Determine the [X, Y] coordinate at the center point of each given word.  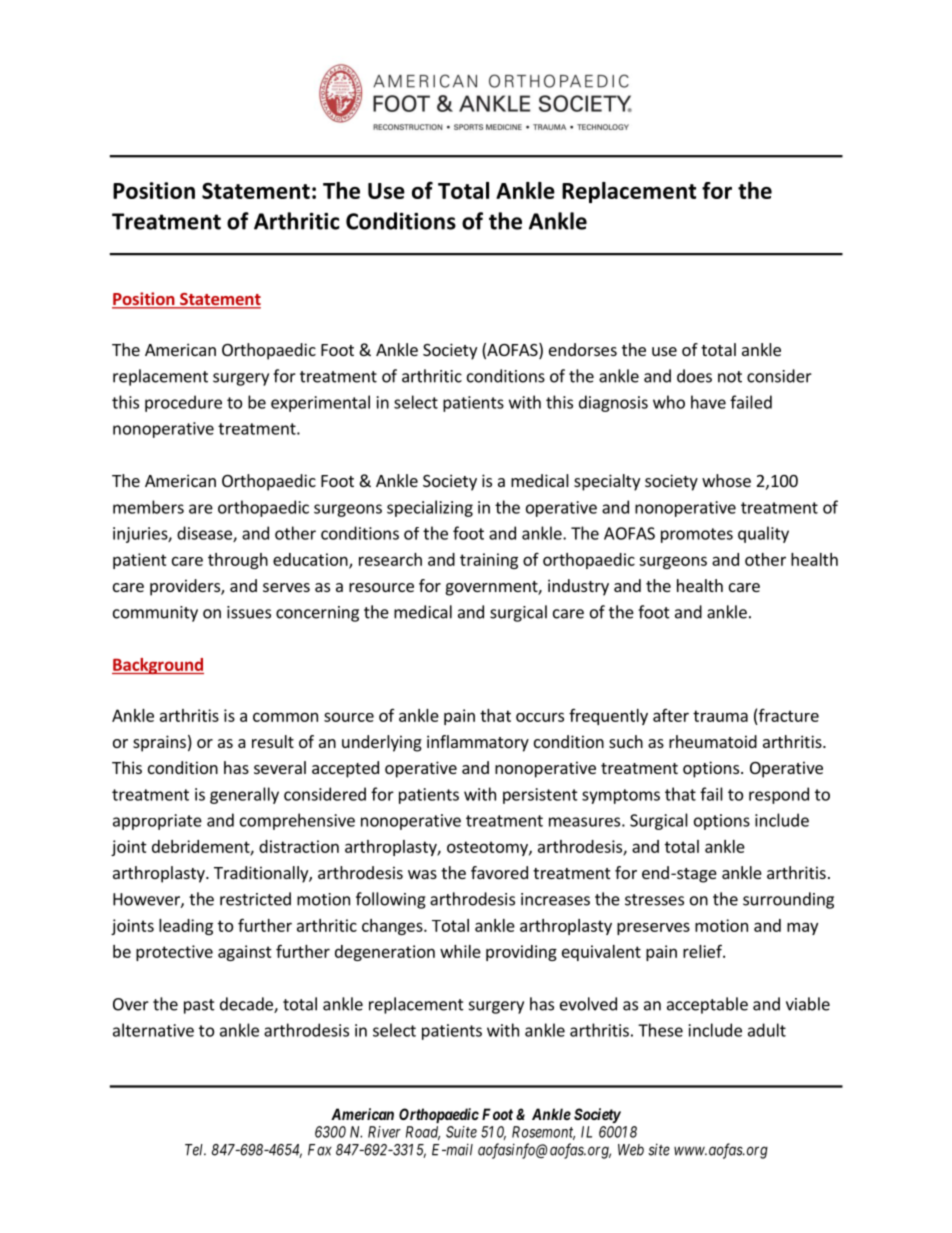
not [730, 377]
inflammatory [478, 743]
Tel [195, 1150]
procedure [183, 403]
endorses [583, 349]
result [273, 741]
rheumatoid [713, 741]
